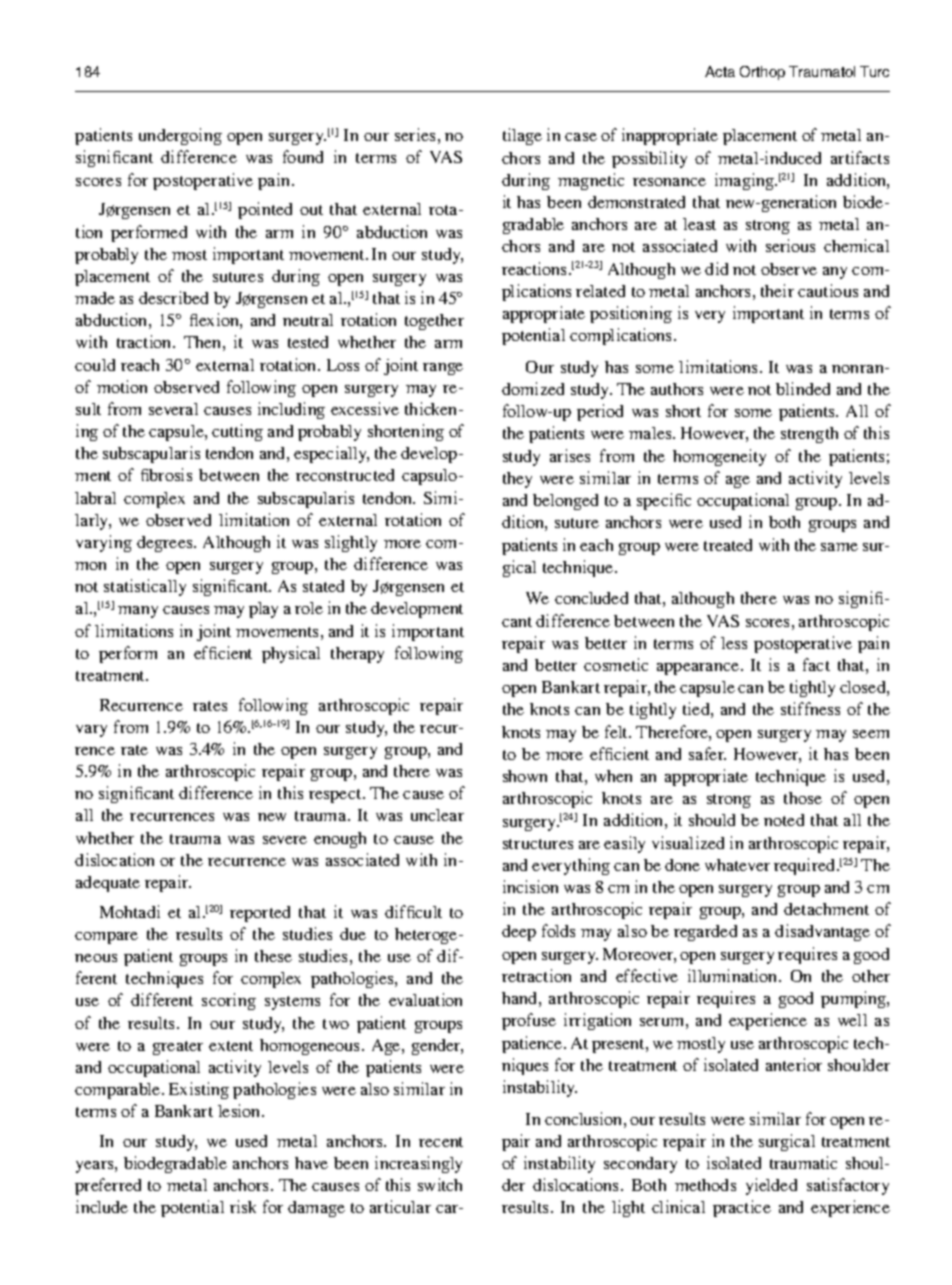 The height and width of the screenshot is (1285, 952). I want to click on Acta, so click(720, 71).
